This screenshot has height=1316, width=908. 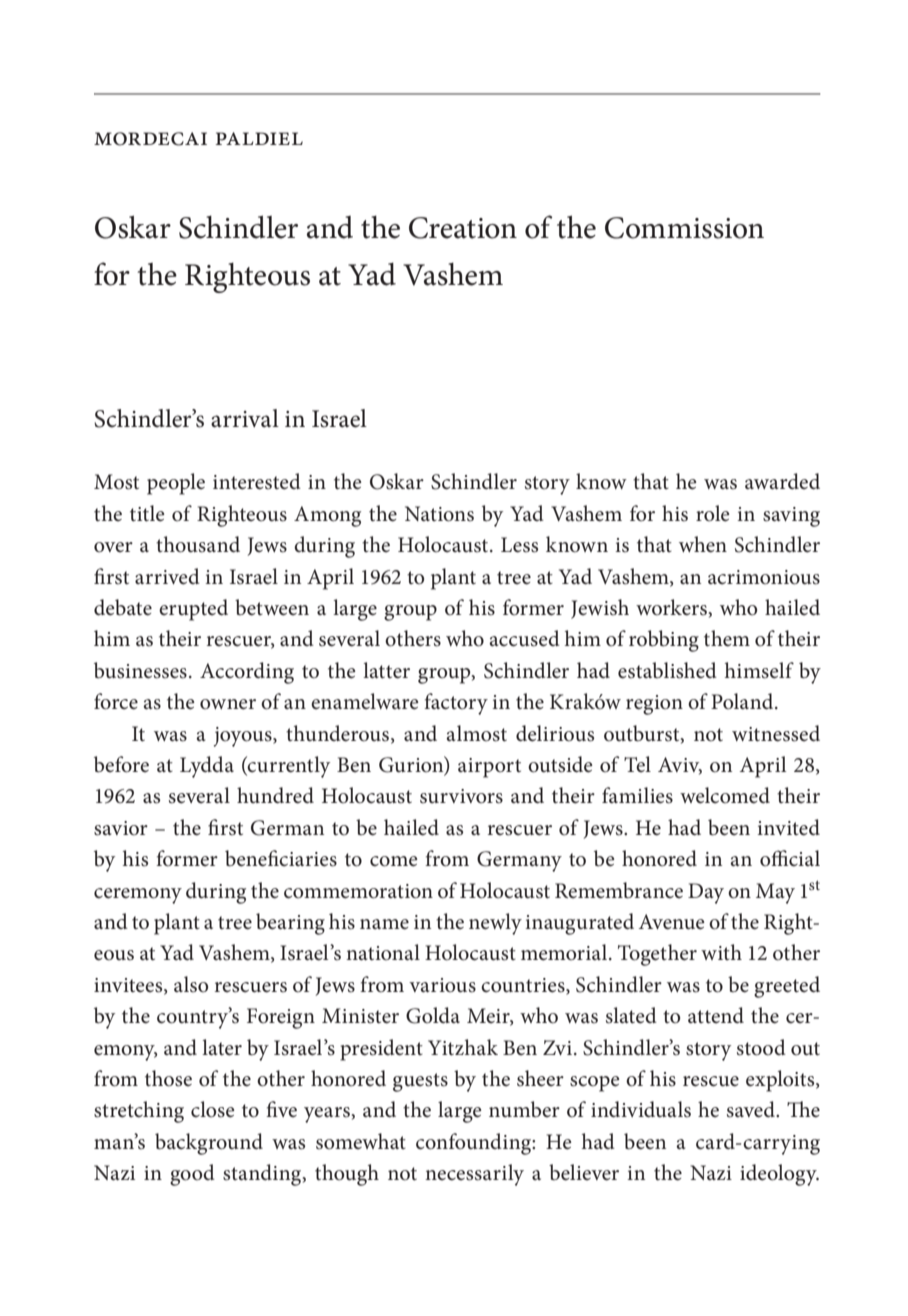 What do you see at coordinates (782, 481) in the screenshot?
I see `awarded` at bounding box center [782, 481].
